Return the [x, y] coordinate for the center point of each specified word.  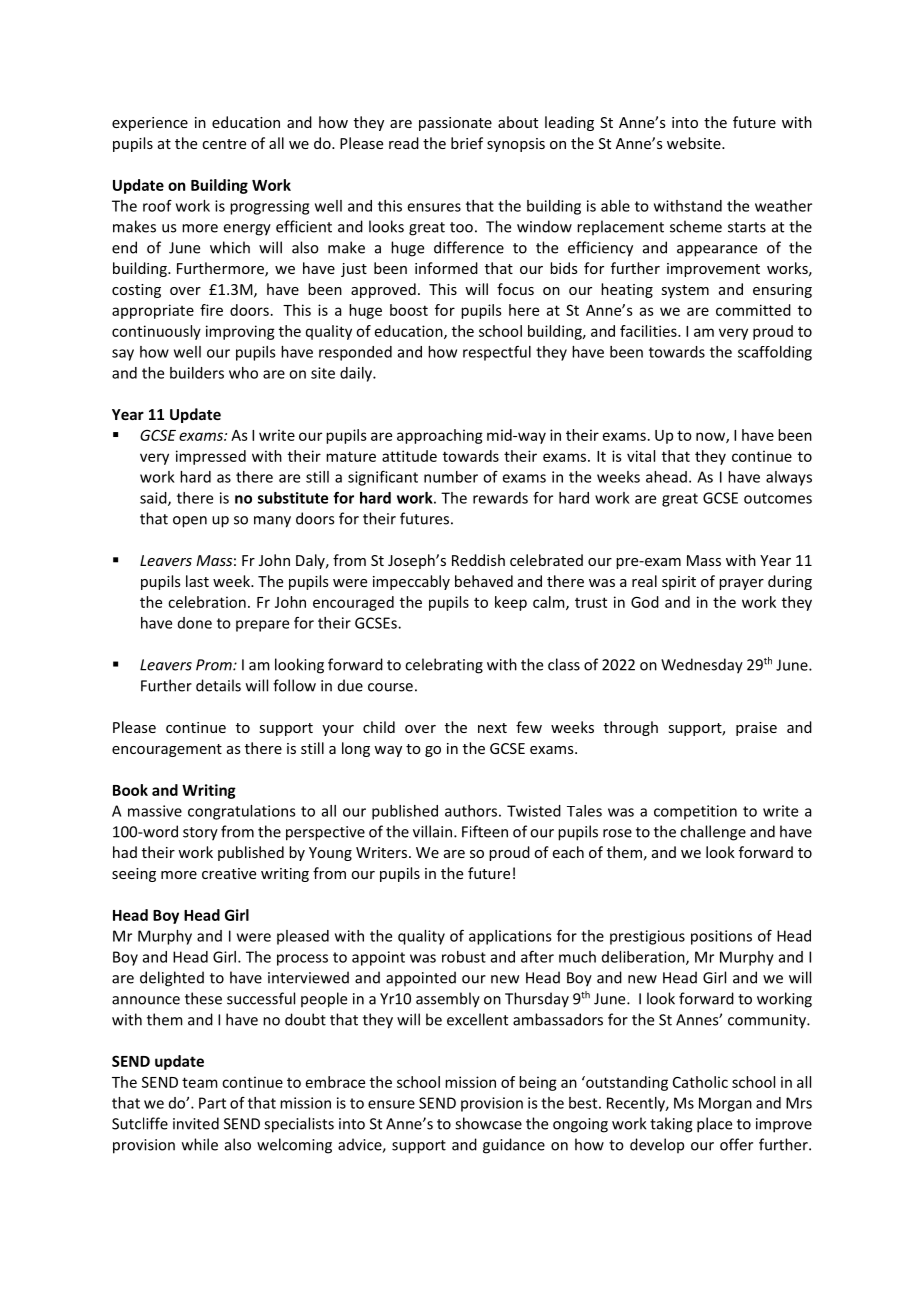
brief [467, 143]
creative [229, 873]
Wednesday [702, 666]
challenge [713, 833]
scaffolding [775, 353]
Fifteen [485, 831]
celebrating [444, 666]
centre [224, 144]
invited [196, 1123]
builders [197, 373]
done [195, 623]
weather [783, 206]
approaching [440, 436]
